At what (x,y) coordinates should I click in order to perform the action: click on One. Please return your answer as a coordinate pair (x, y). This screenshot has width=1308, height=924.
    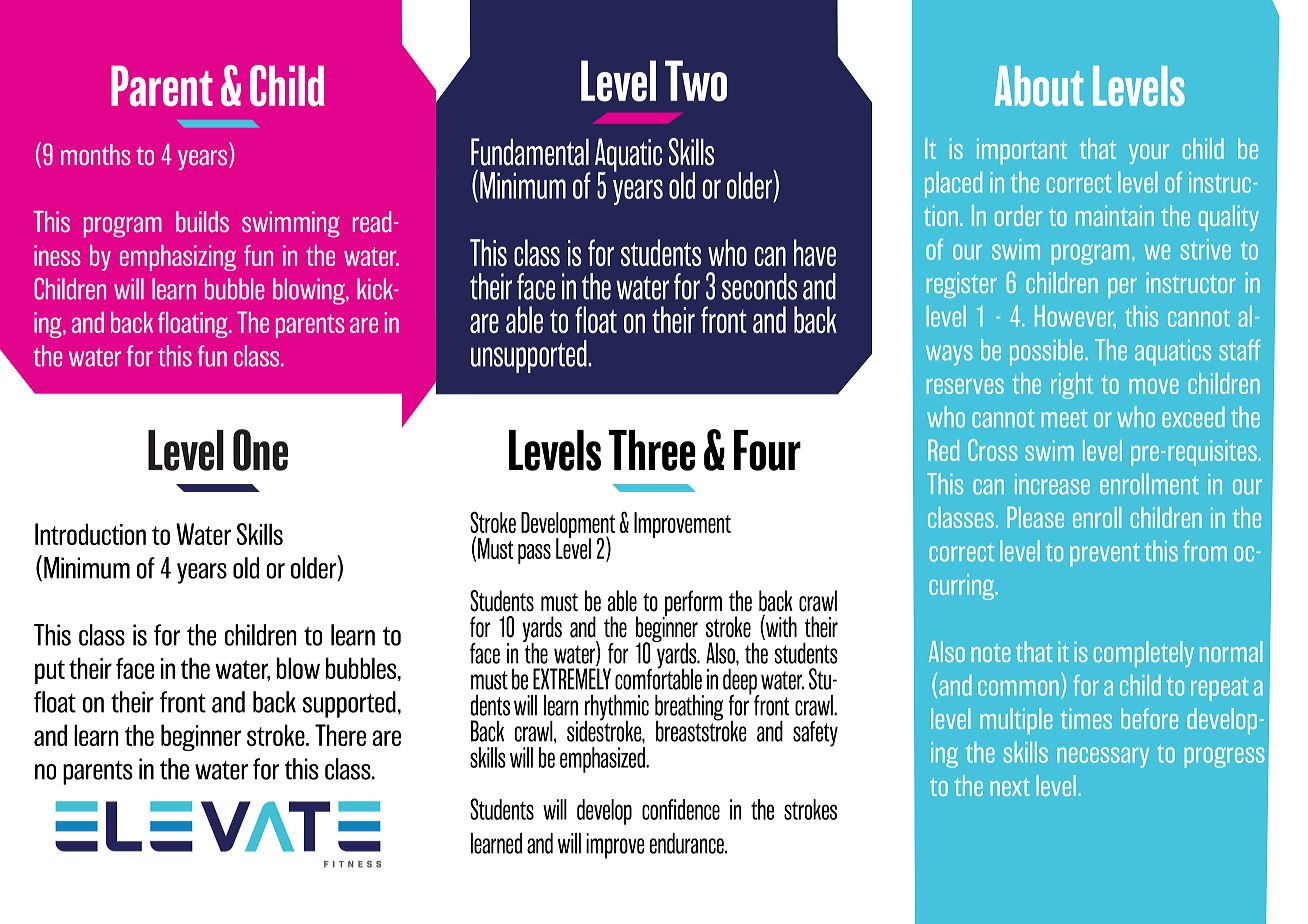
    Looking at the image, I should click on (260, 450).
